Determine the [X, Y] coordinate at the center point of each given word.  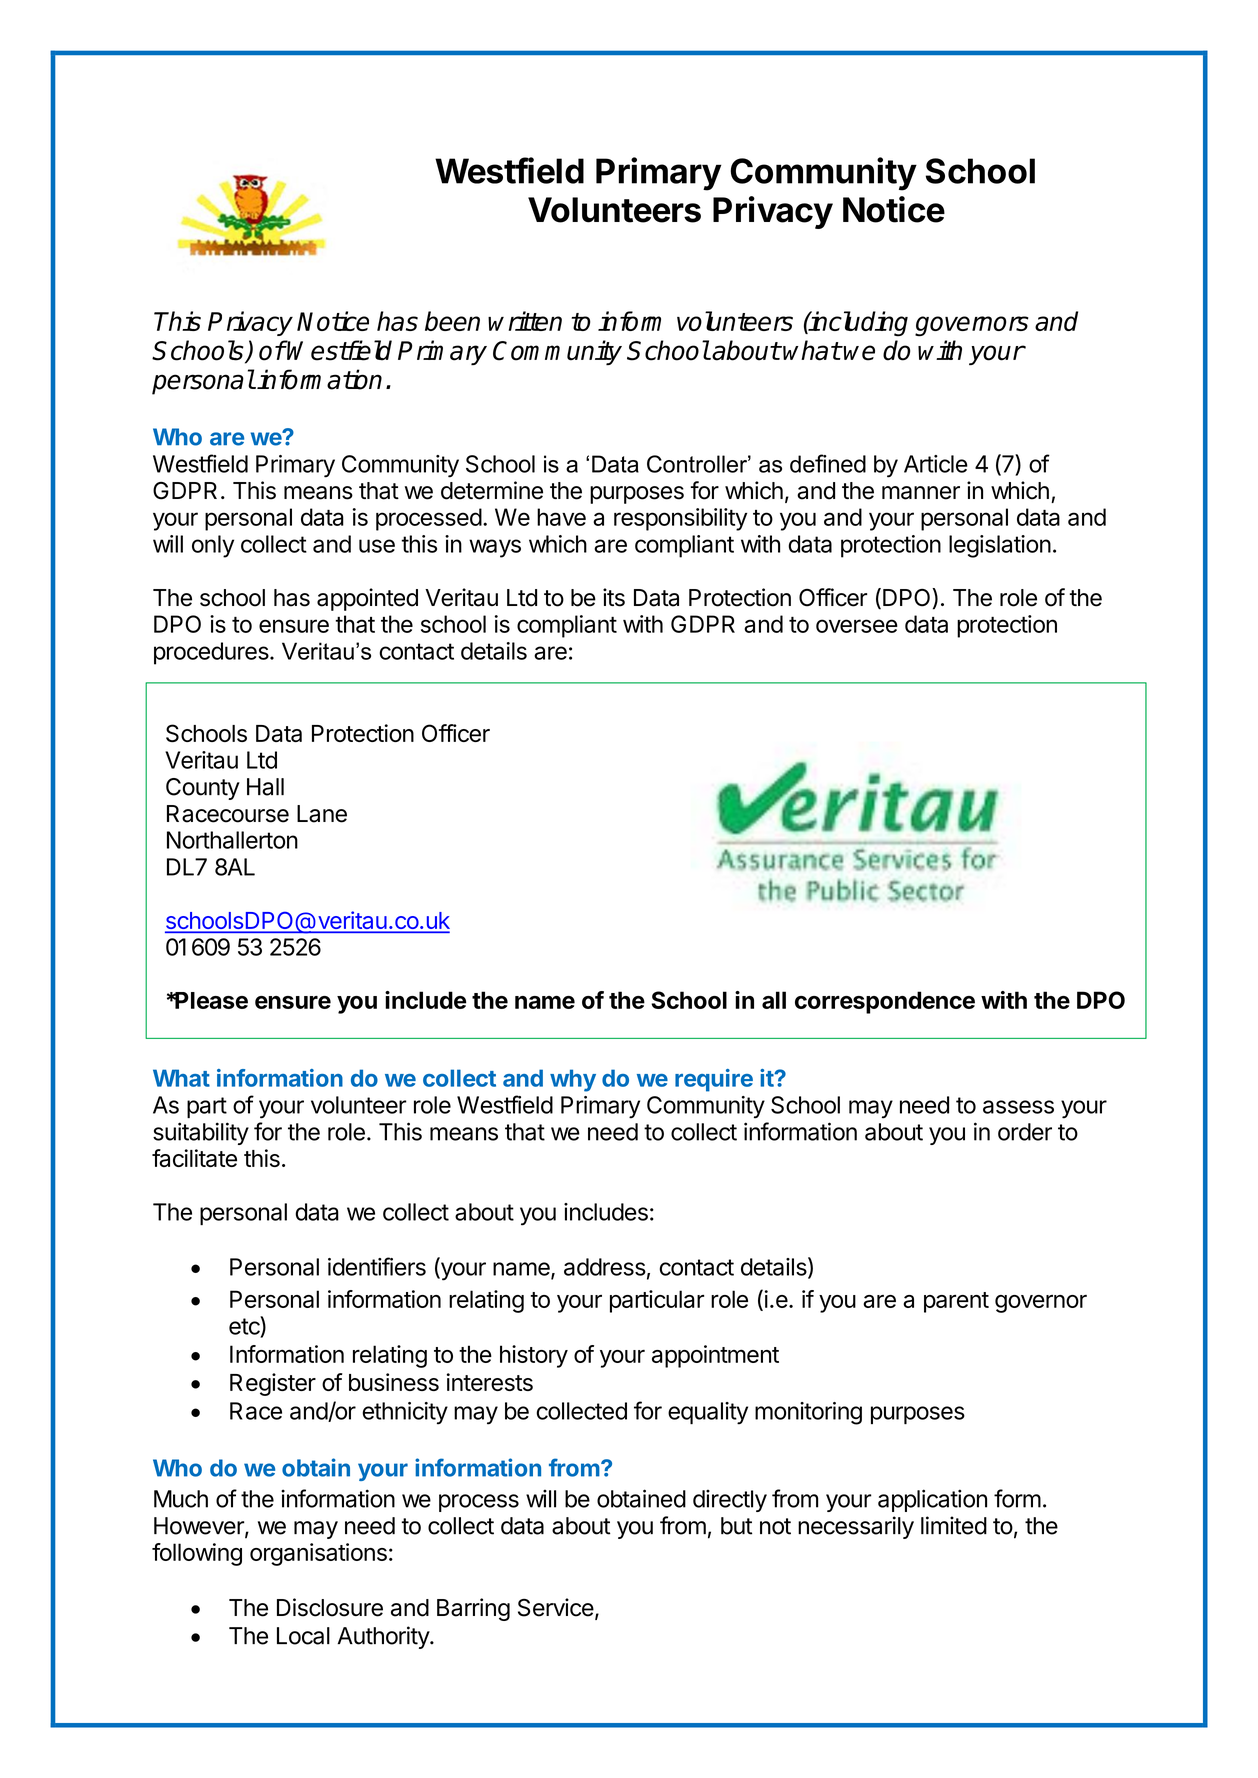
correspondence [885, 1002]
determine [492, 490]
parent [956, 1302]
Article [936, 464]
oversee [857, 626]
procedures [211, 653]
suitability [201, 1133]
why [573, 1080]
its [614, 597]
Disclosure [330, 1607]
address [605, 1267]
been [452, 321]
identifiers [377, 1266]
